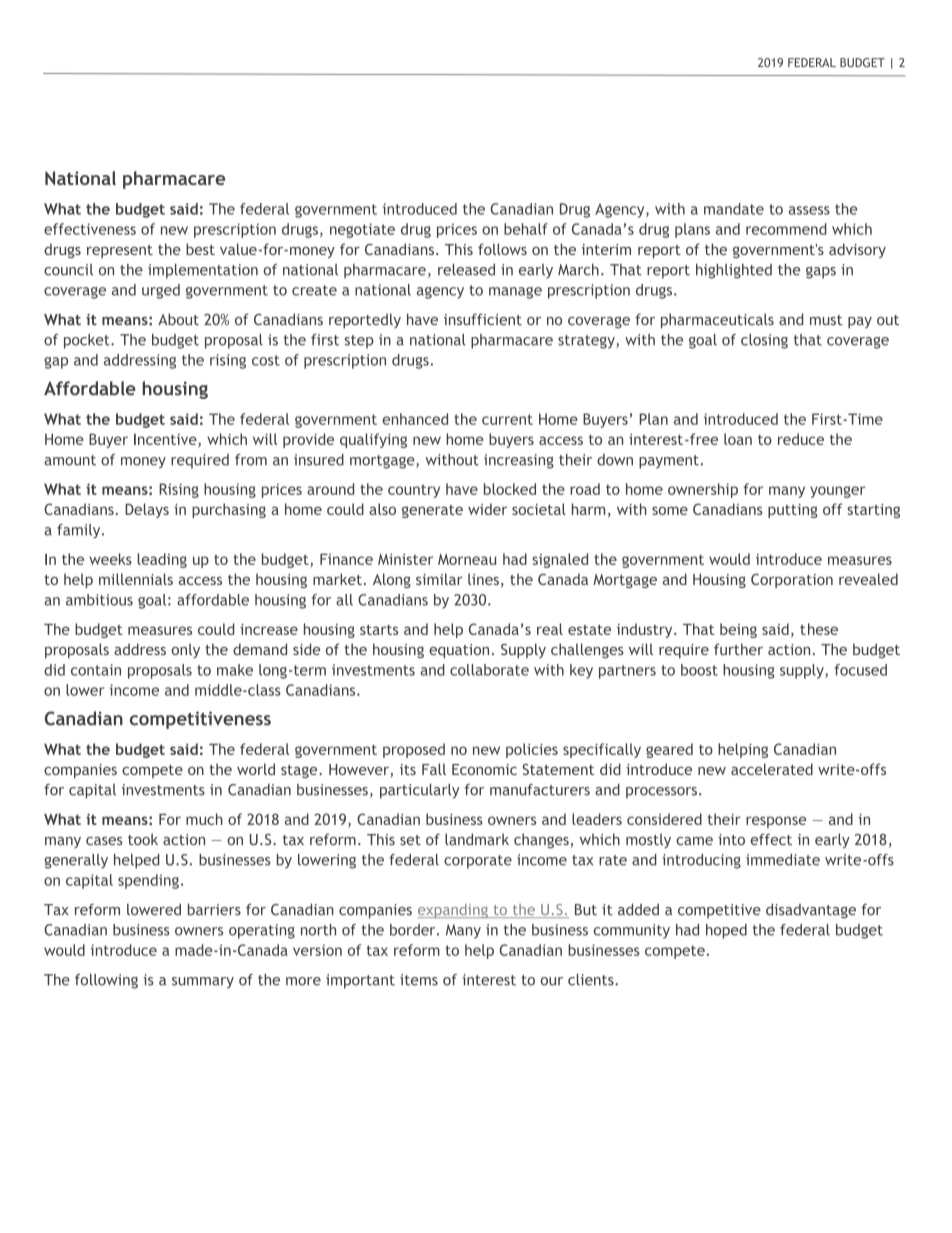 This document has width=952, height=1233. Describe the element at coordinates (136, 579) in the document. I see `millennials` at that location.
